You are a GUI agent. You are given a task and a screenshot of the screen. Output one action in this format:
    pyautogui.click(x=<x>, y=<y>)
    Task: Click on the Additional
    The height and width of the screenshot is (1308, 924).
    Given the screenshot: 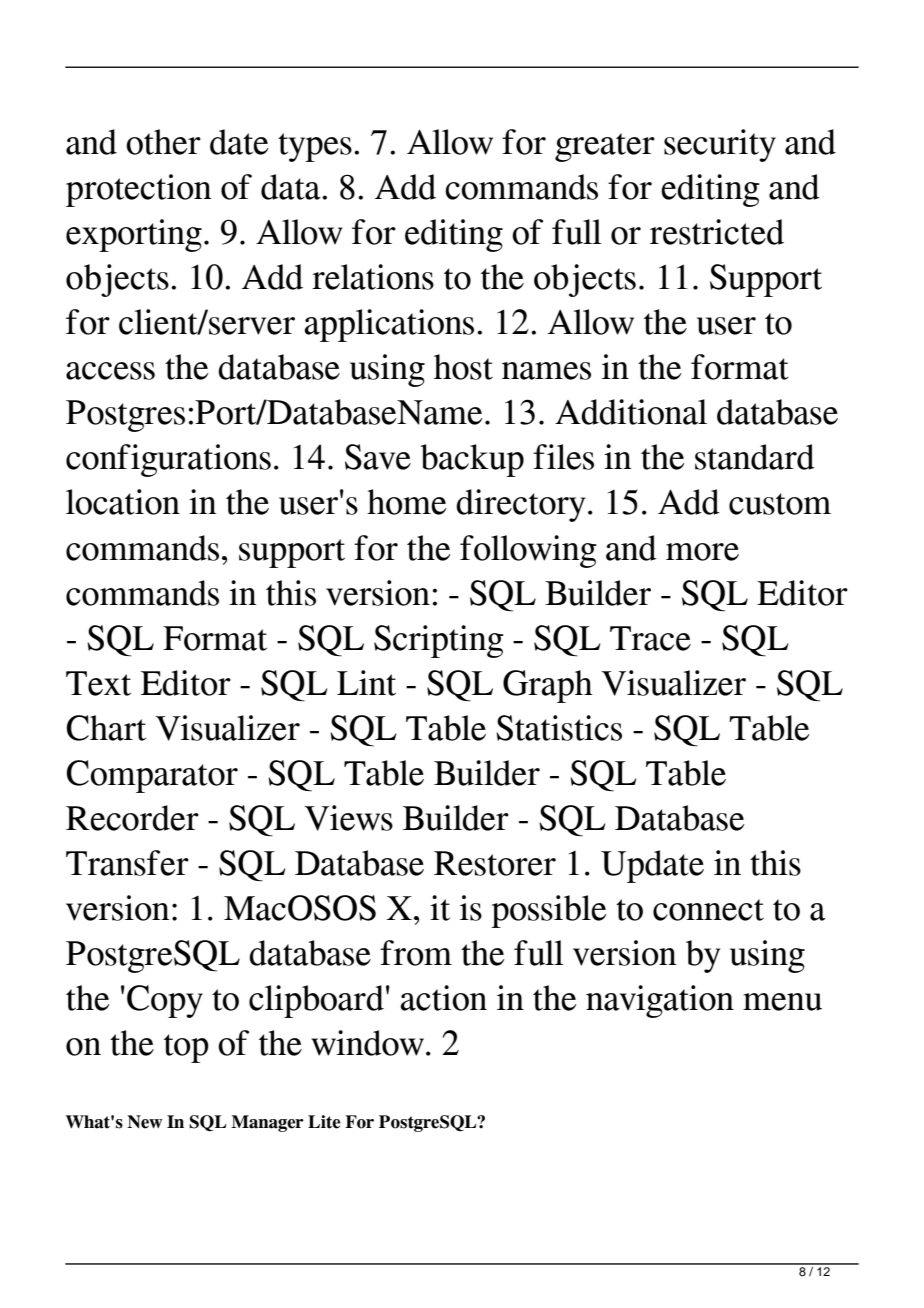 What is the action you would take?
    pyautogui.click(x=631, y=412)
